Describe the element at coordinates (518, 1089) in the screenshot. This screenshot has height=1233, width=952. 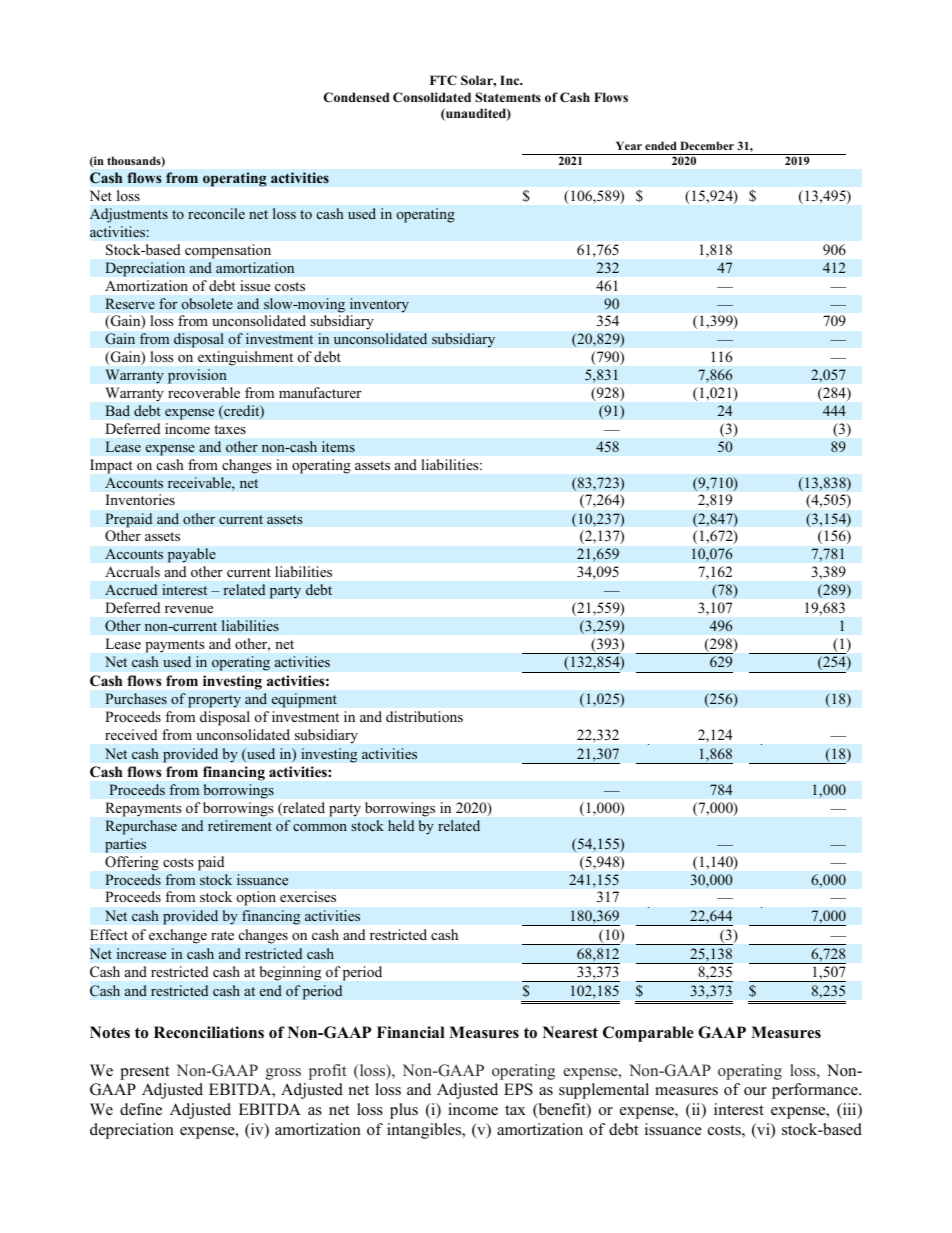
I see `EPS` at that location.
